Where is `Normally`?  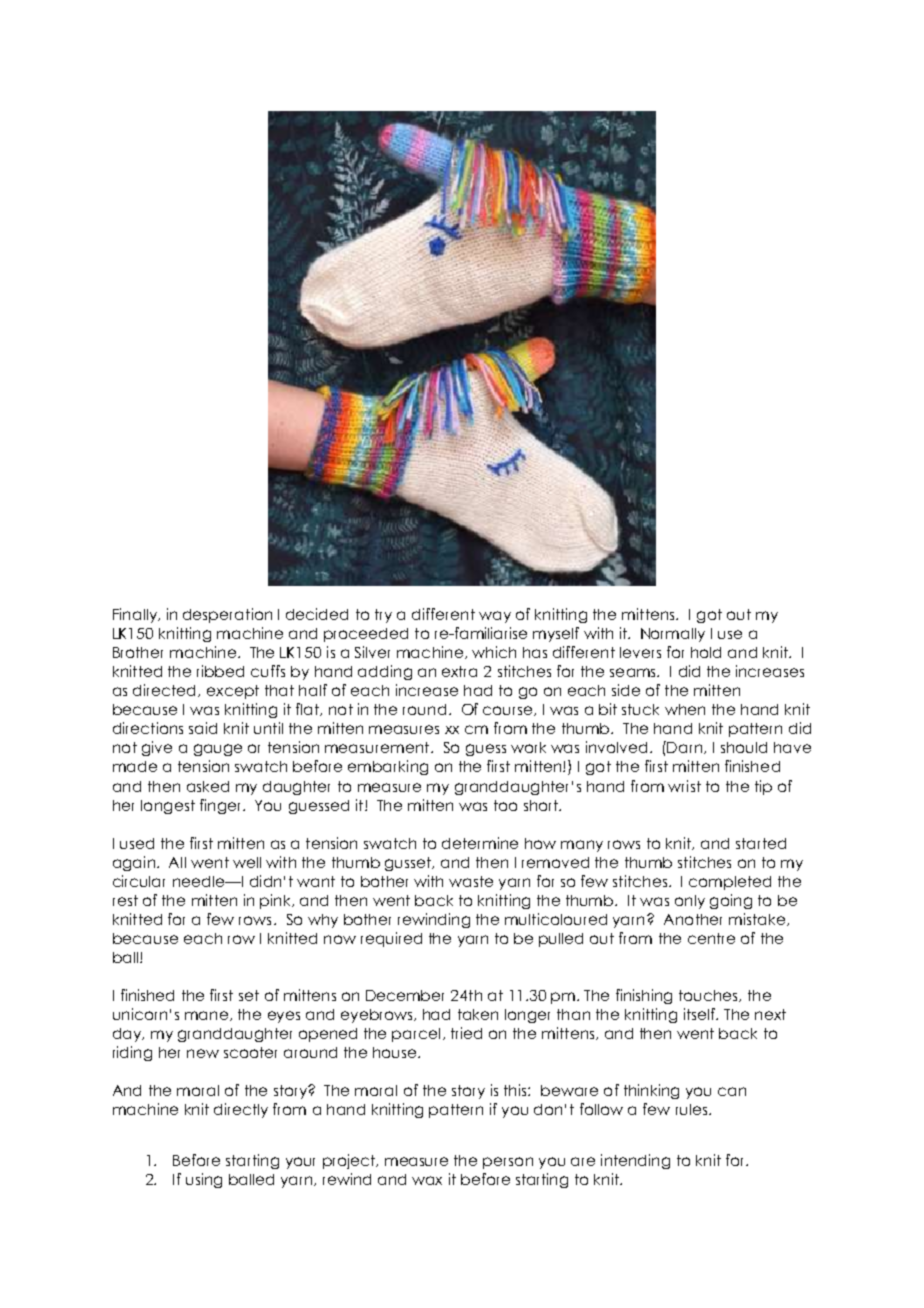
Normally is located at coordinates (673, 635).
